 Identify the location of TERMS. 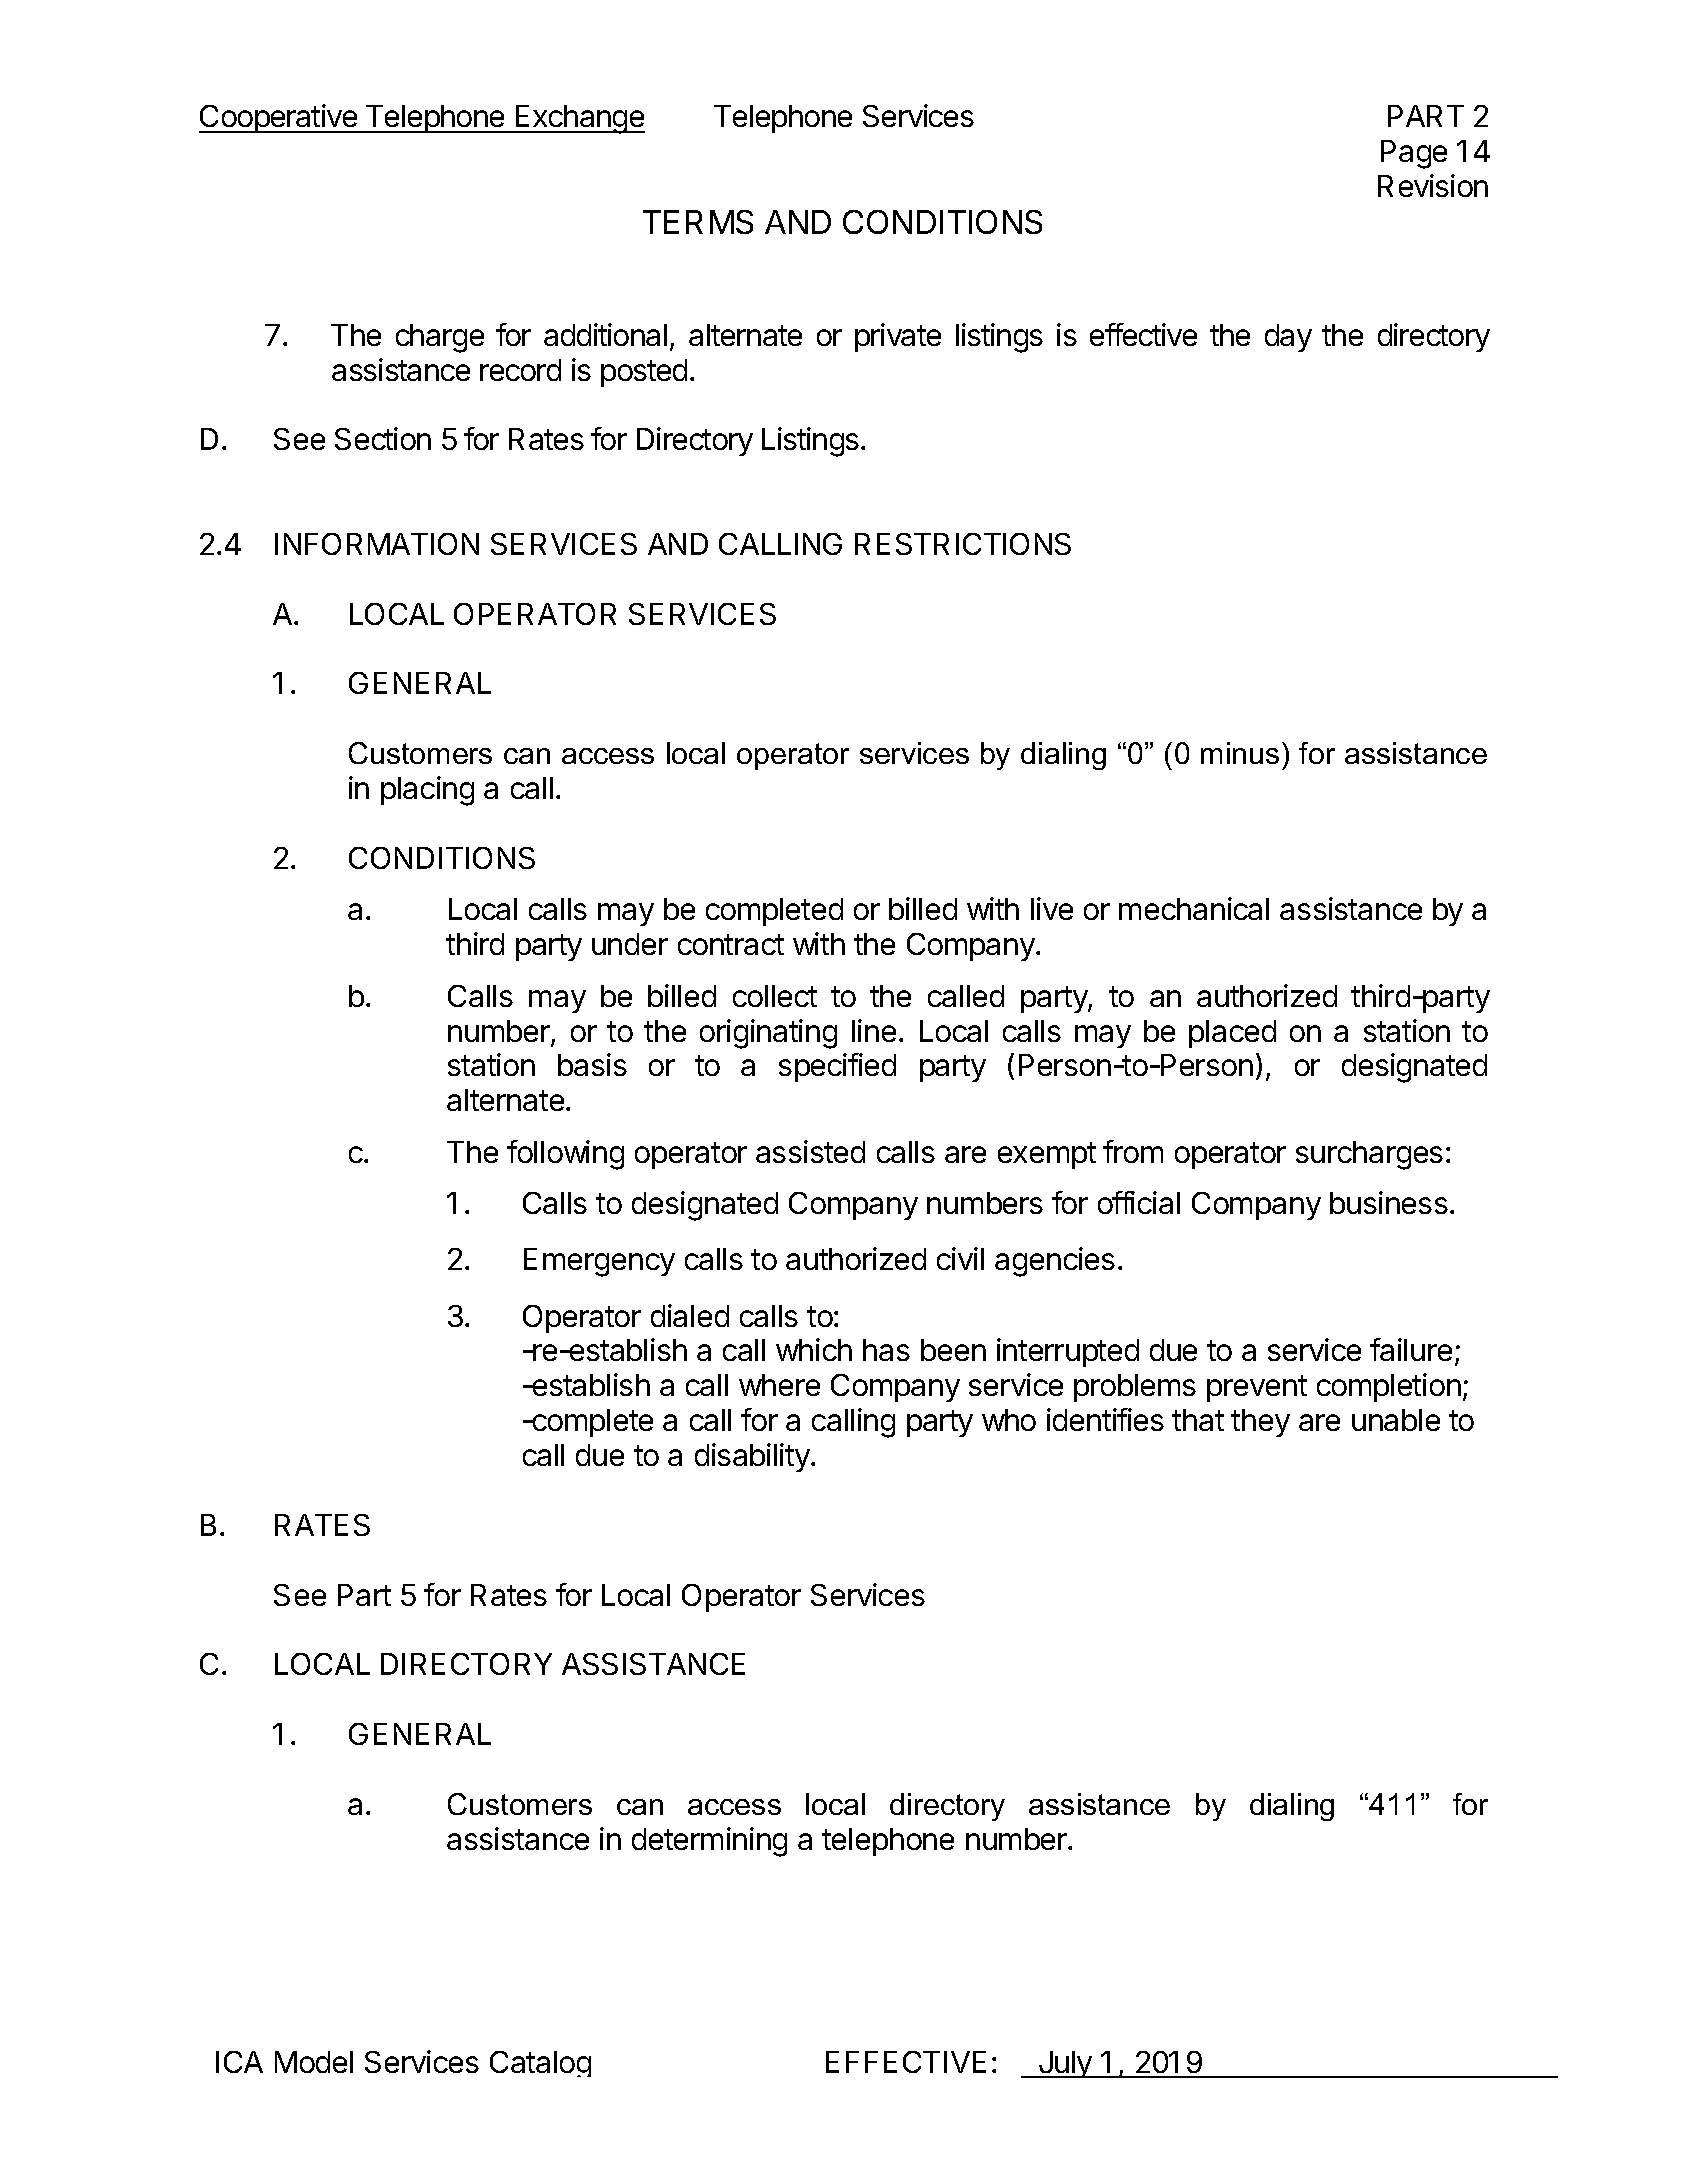
(698, 222).
